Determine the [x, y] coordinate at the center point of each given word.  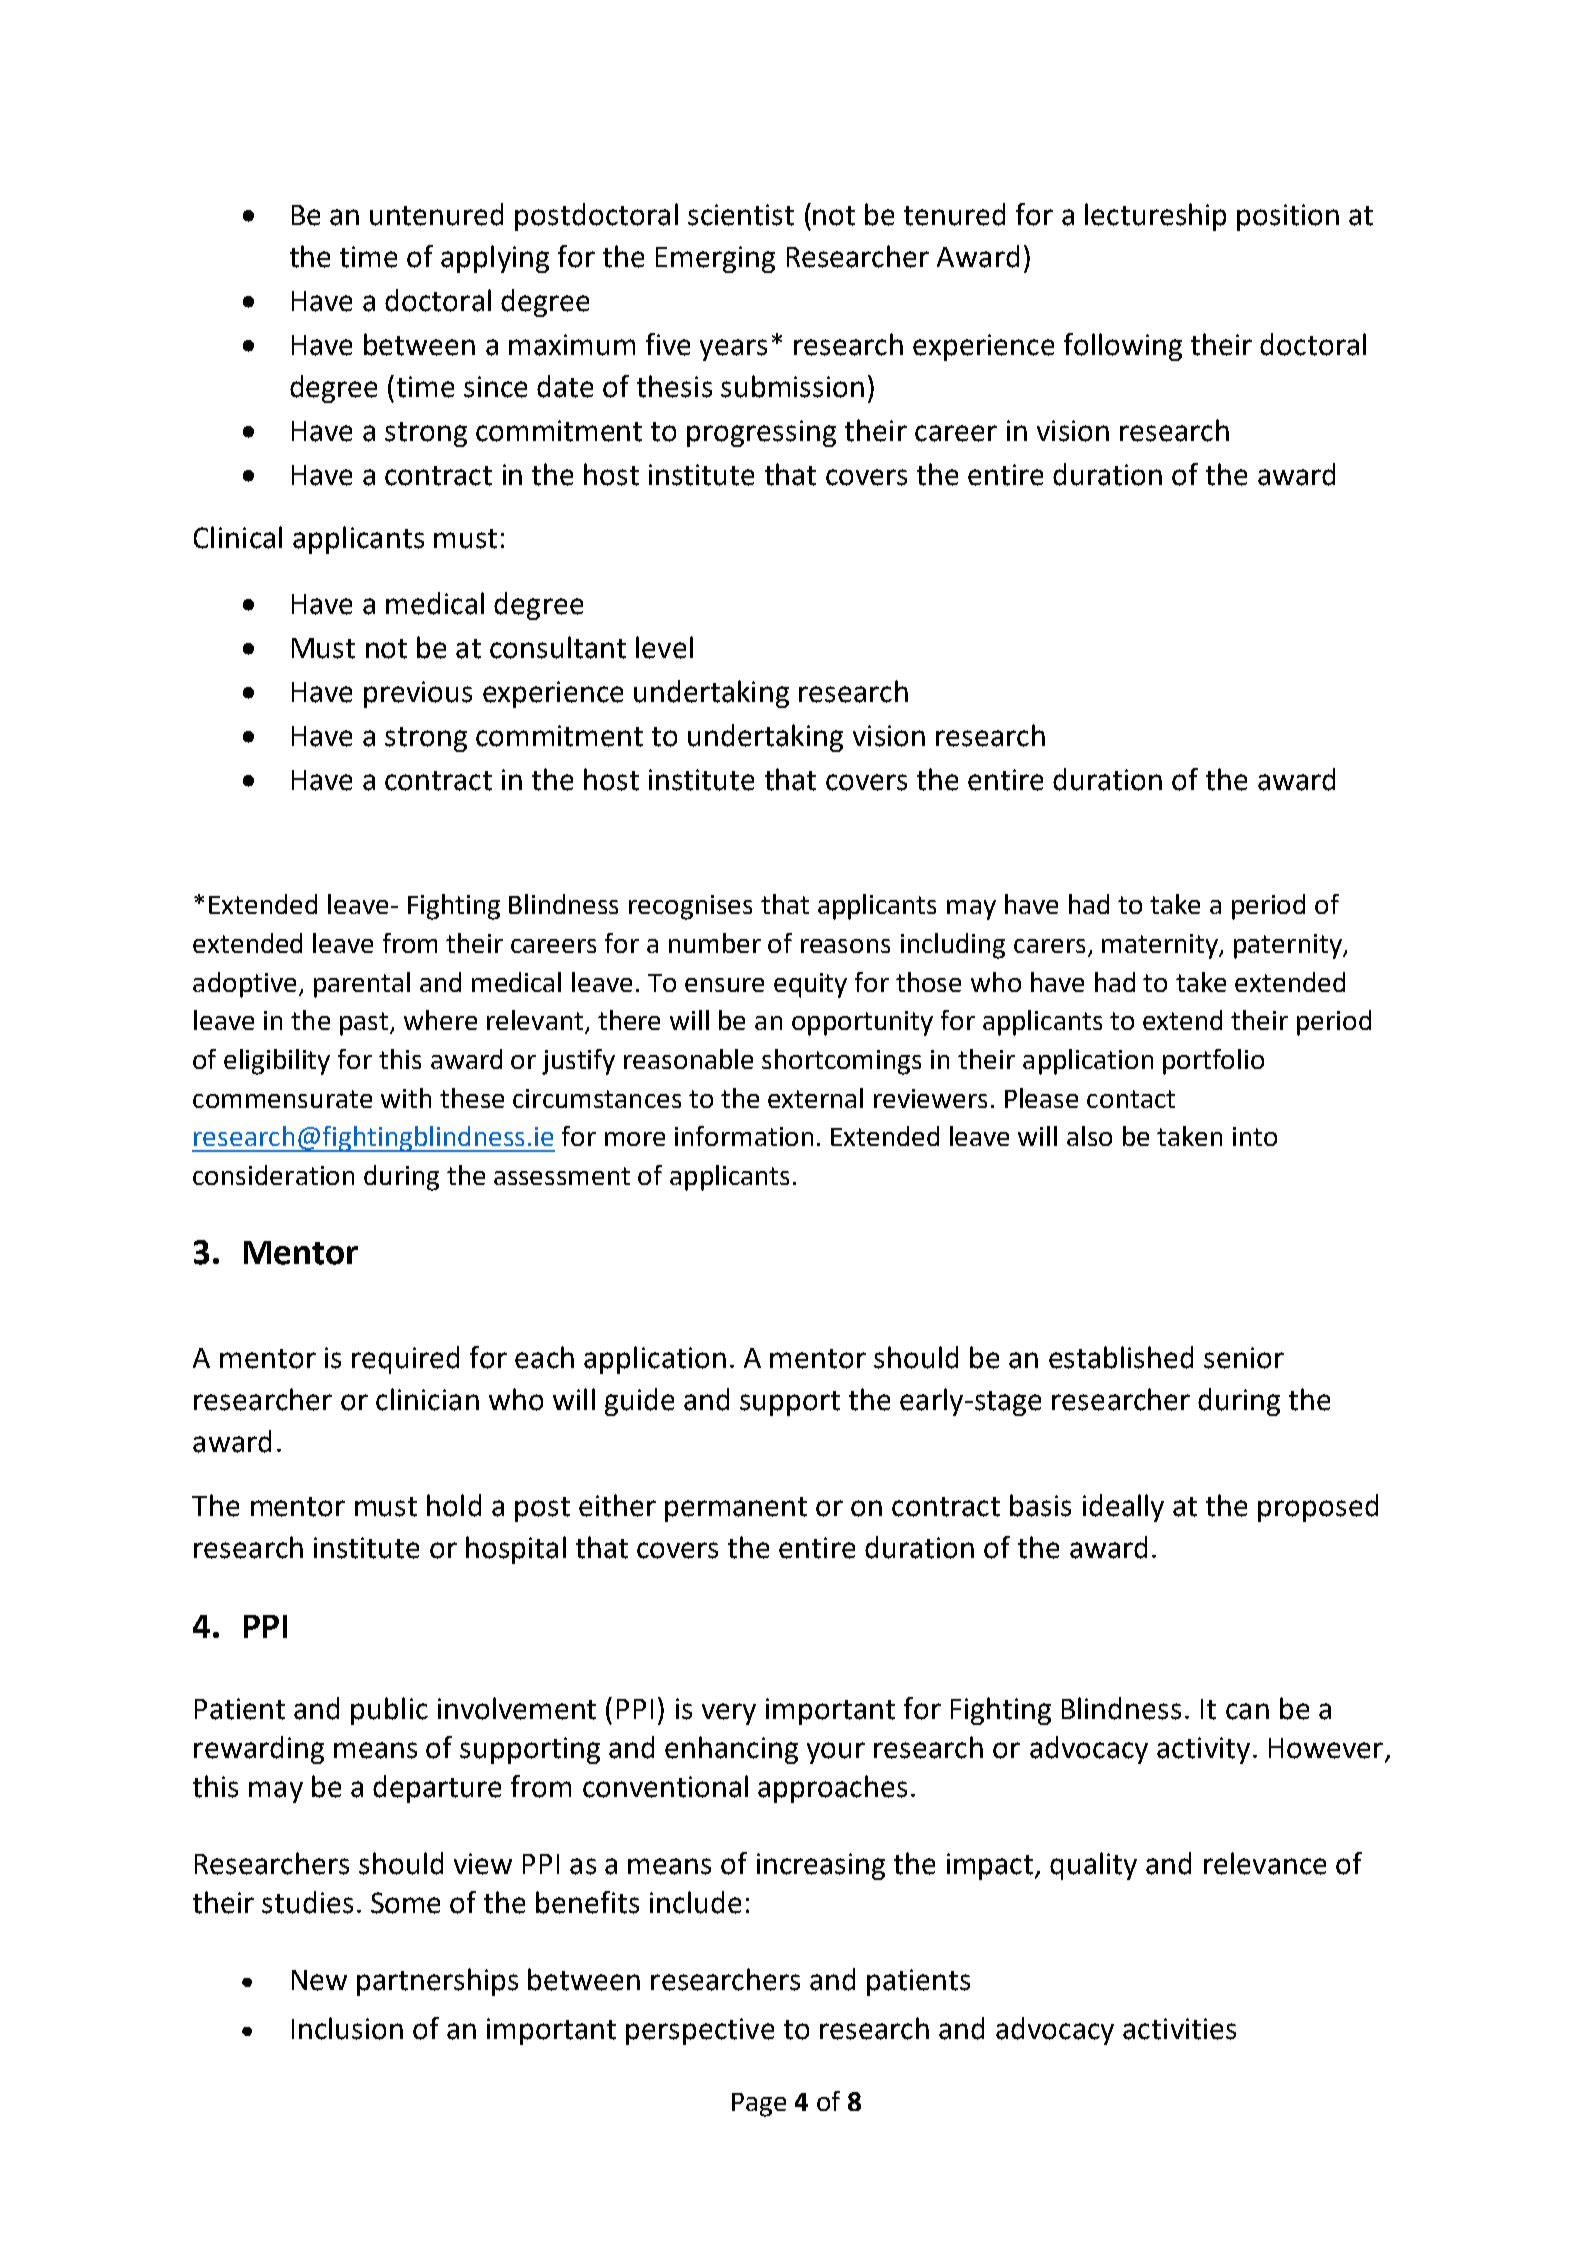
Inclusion [347, 2028]
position [1288, 217]
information [744, 1136]
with [406, 1098]
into [1255, 1136]
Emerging [715, 259]
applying [495, 259]
